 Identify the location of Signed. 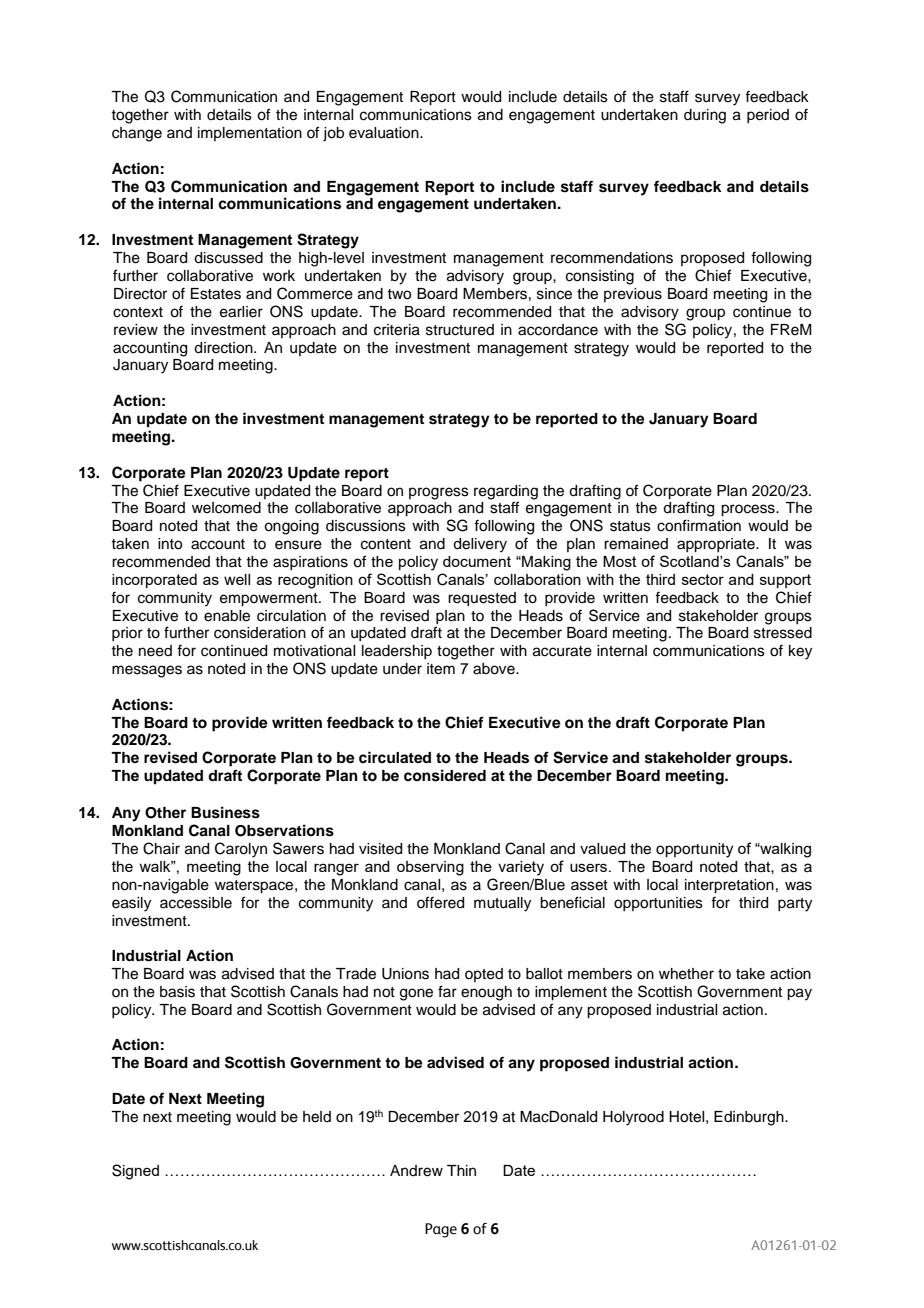
(135, 1172).
